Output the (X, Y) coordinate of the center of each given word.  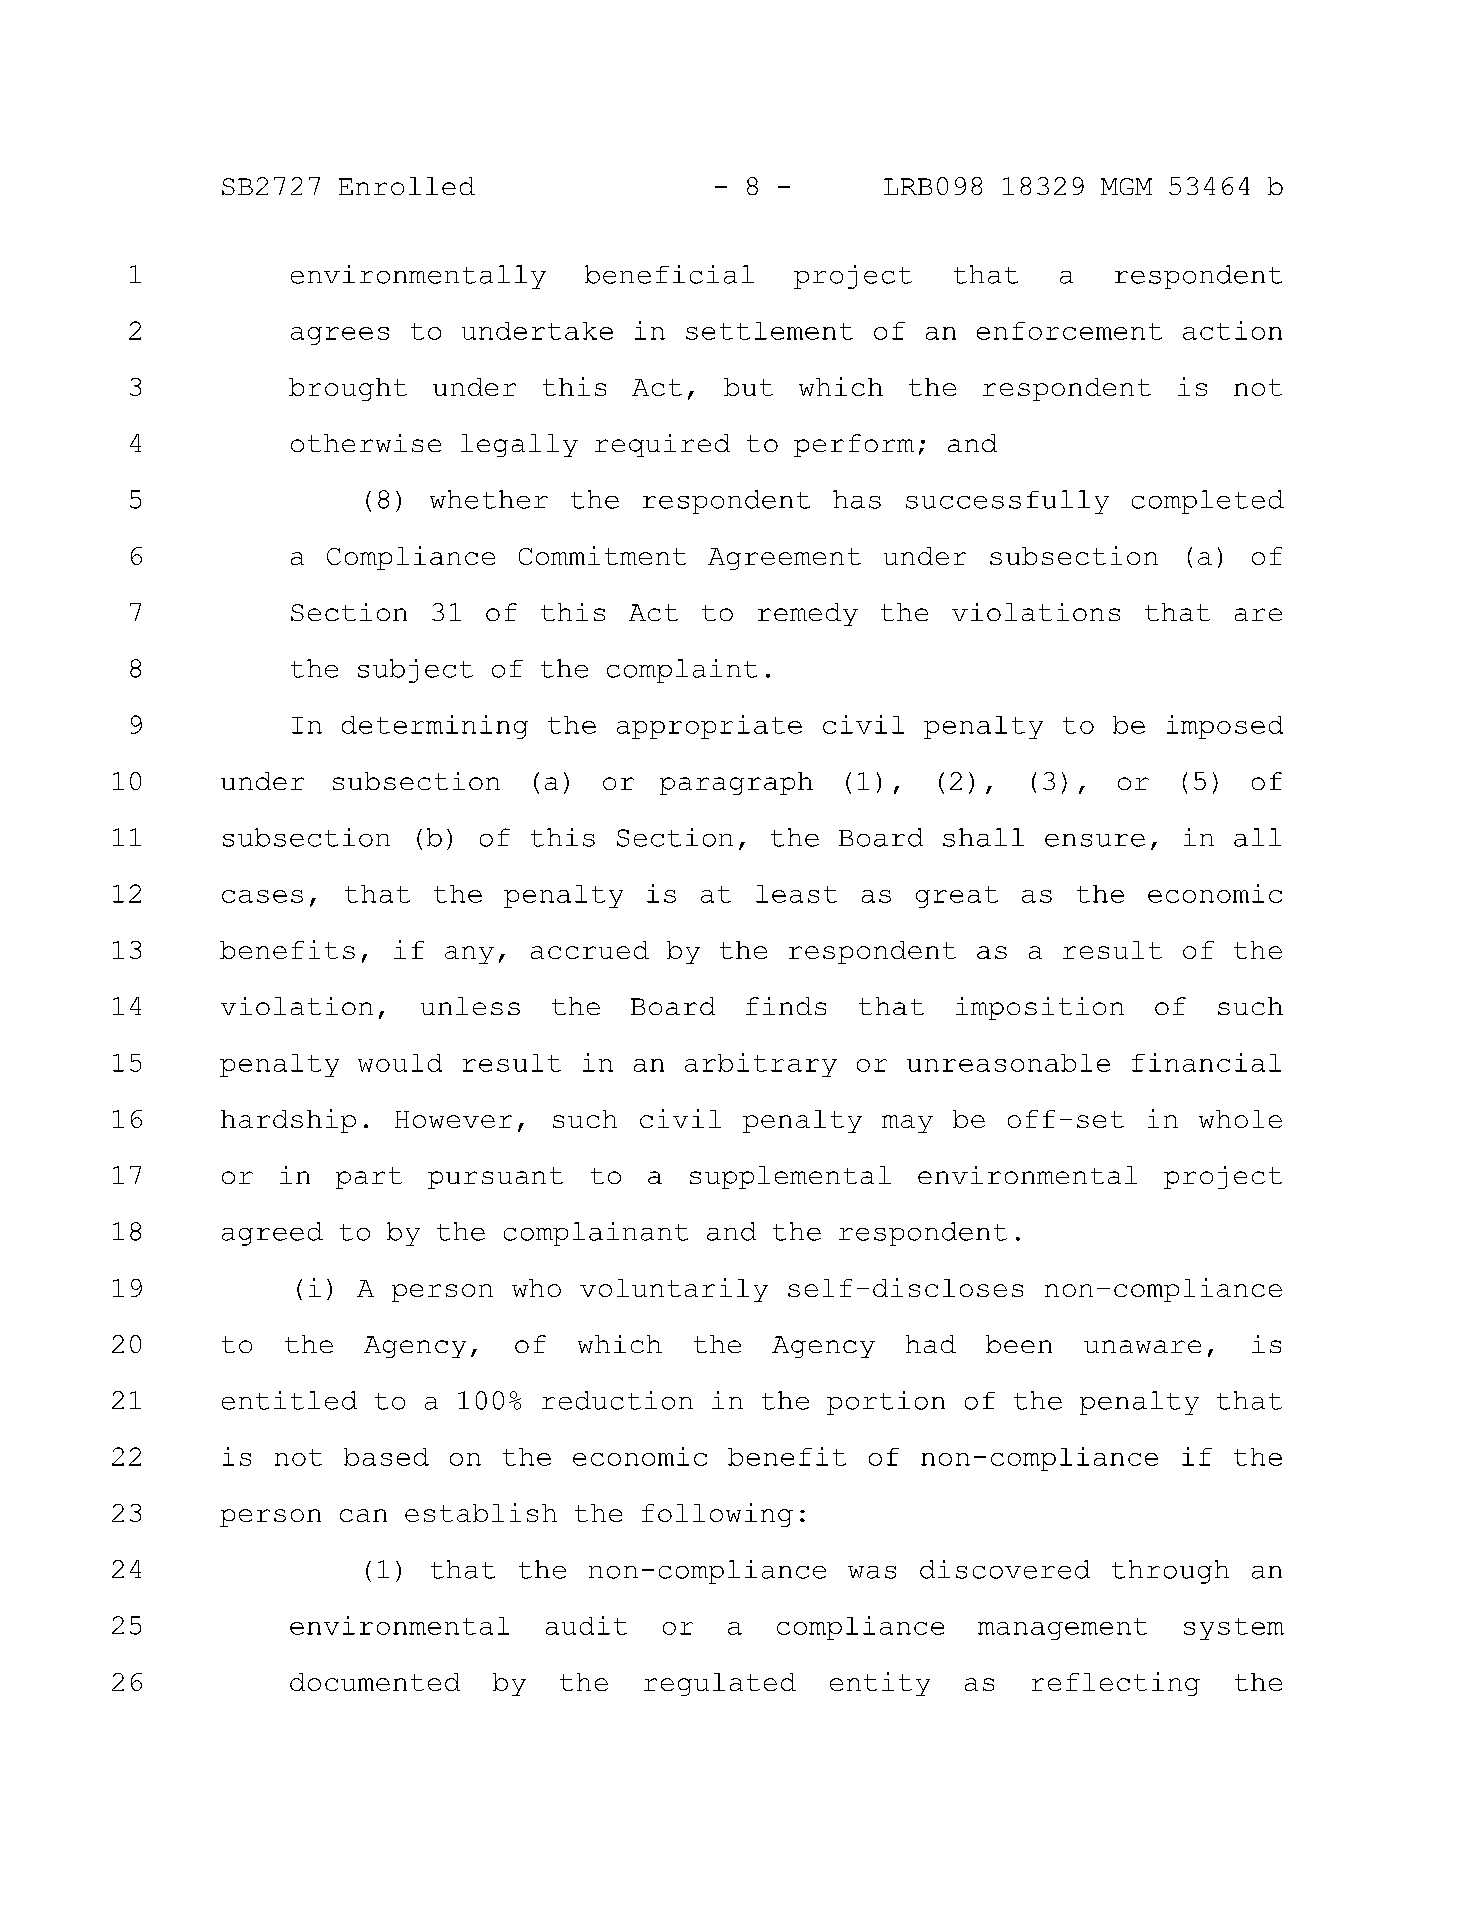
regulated (720, 1684)
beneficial (669, 274)
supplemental (790, 1177)
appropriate (709, 727)
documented (375, 1682)
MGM (1126, 186)
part (369, 1178)
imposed (1225, 727)
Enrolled (407, 186)
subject (415, 671)
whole (1240, 1119)
